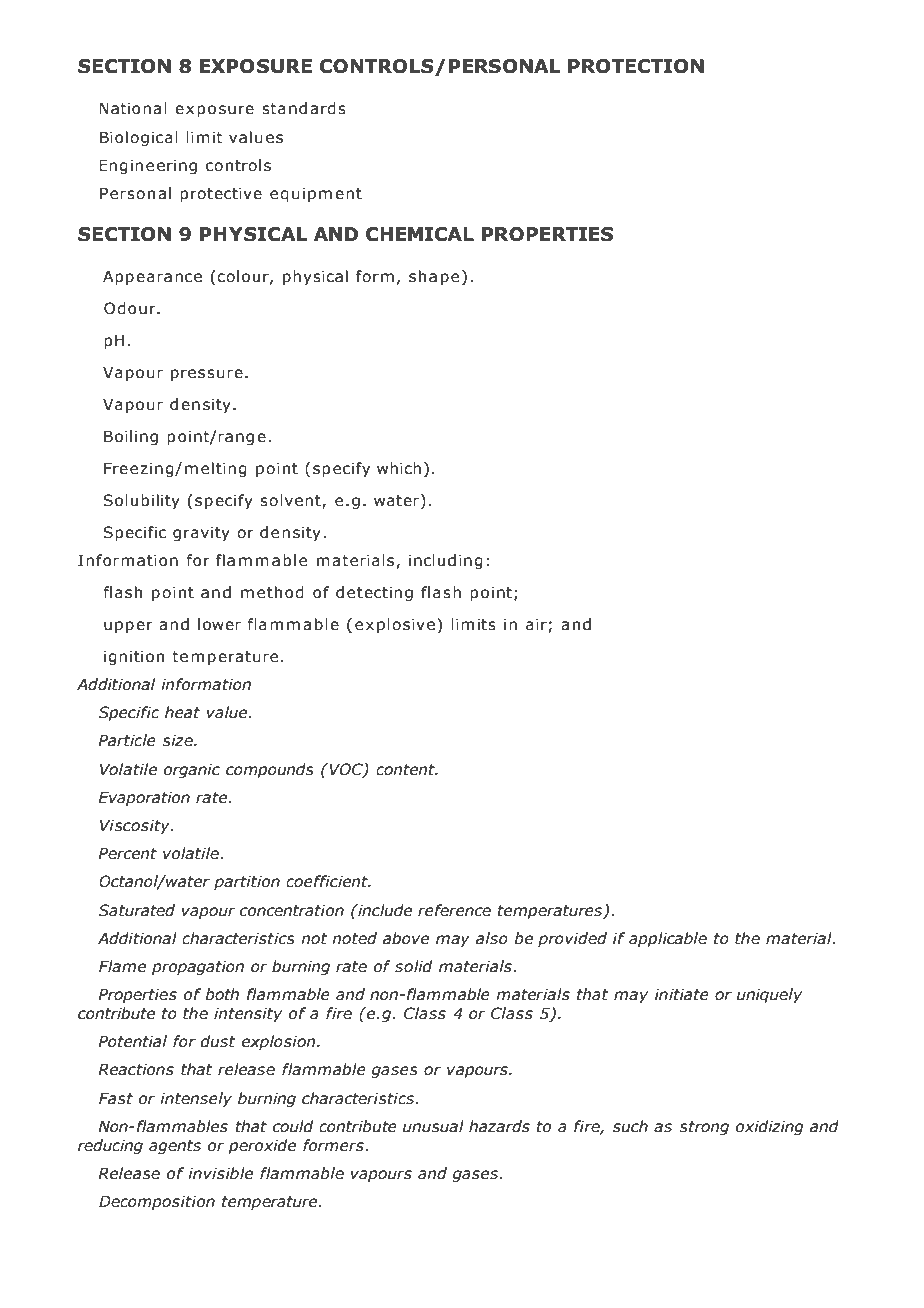  What do you see at coordinates (131, 437) in the page?
I see `Boiling` at bounding box center [131, 437].
